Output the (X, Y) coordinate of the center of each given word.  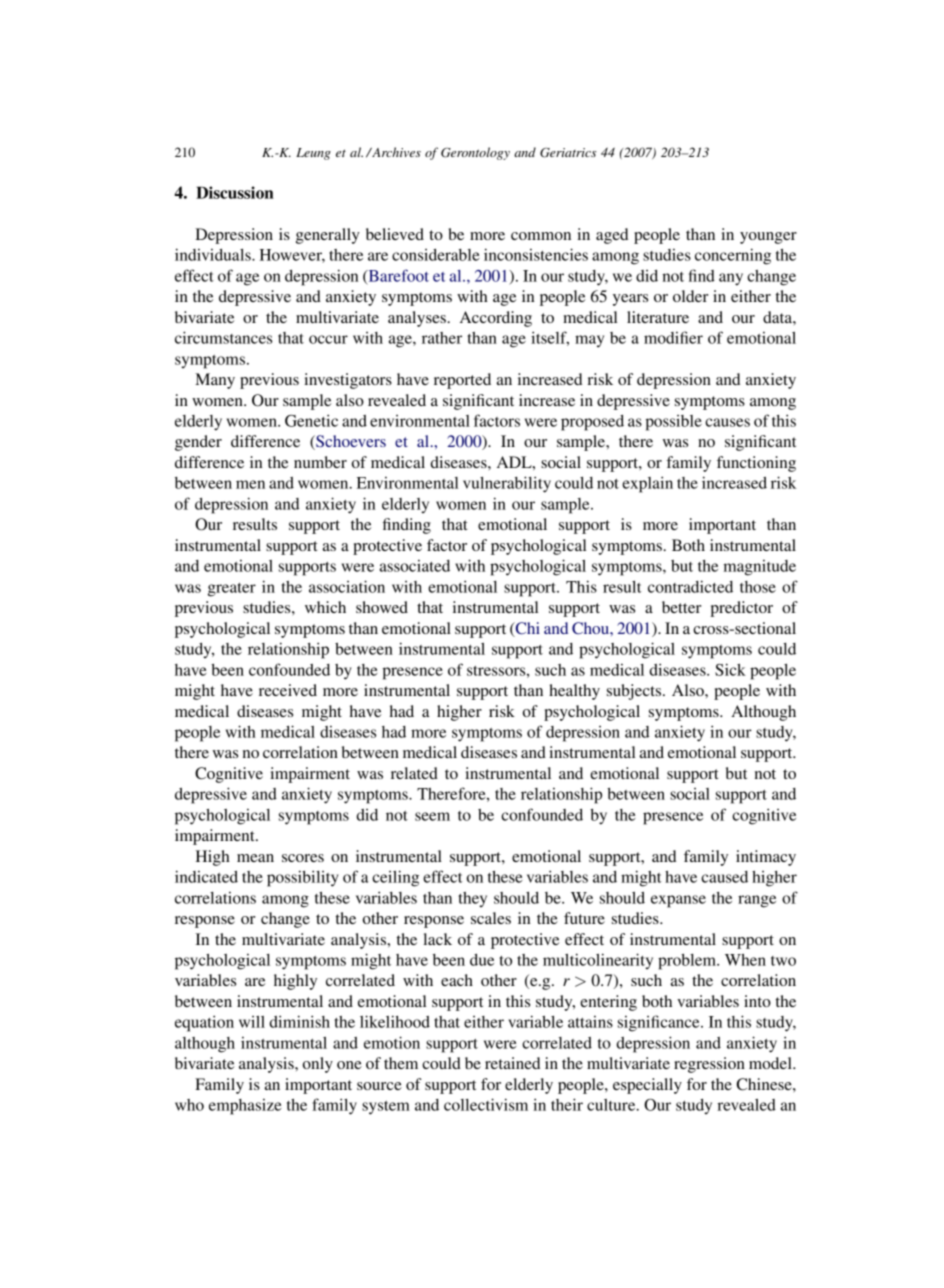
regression (709, 1065)
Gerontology (475, 153)
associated (415, 566)
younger (768, 238)
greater (232, 590)
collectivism (486, 1104)
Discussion (235, 192)
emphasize (245, 1107)
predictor (741, 609)
